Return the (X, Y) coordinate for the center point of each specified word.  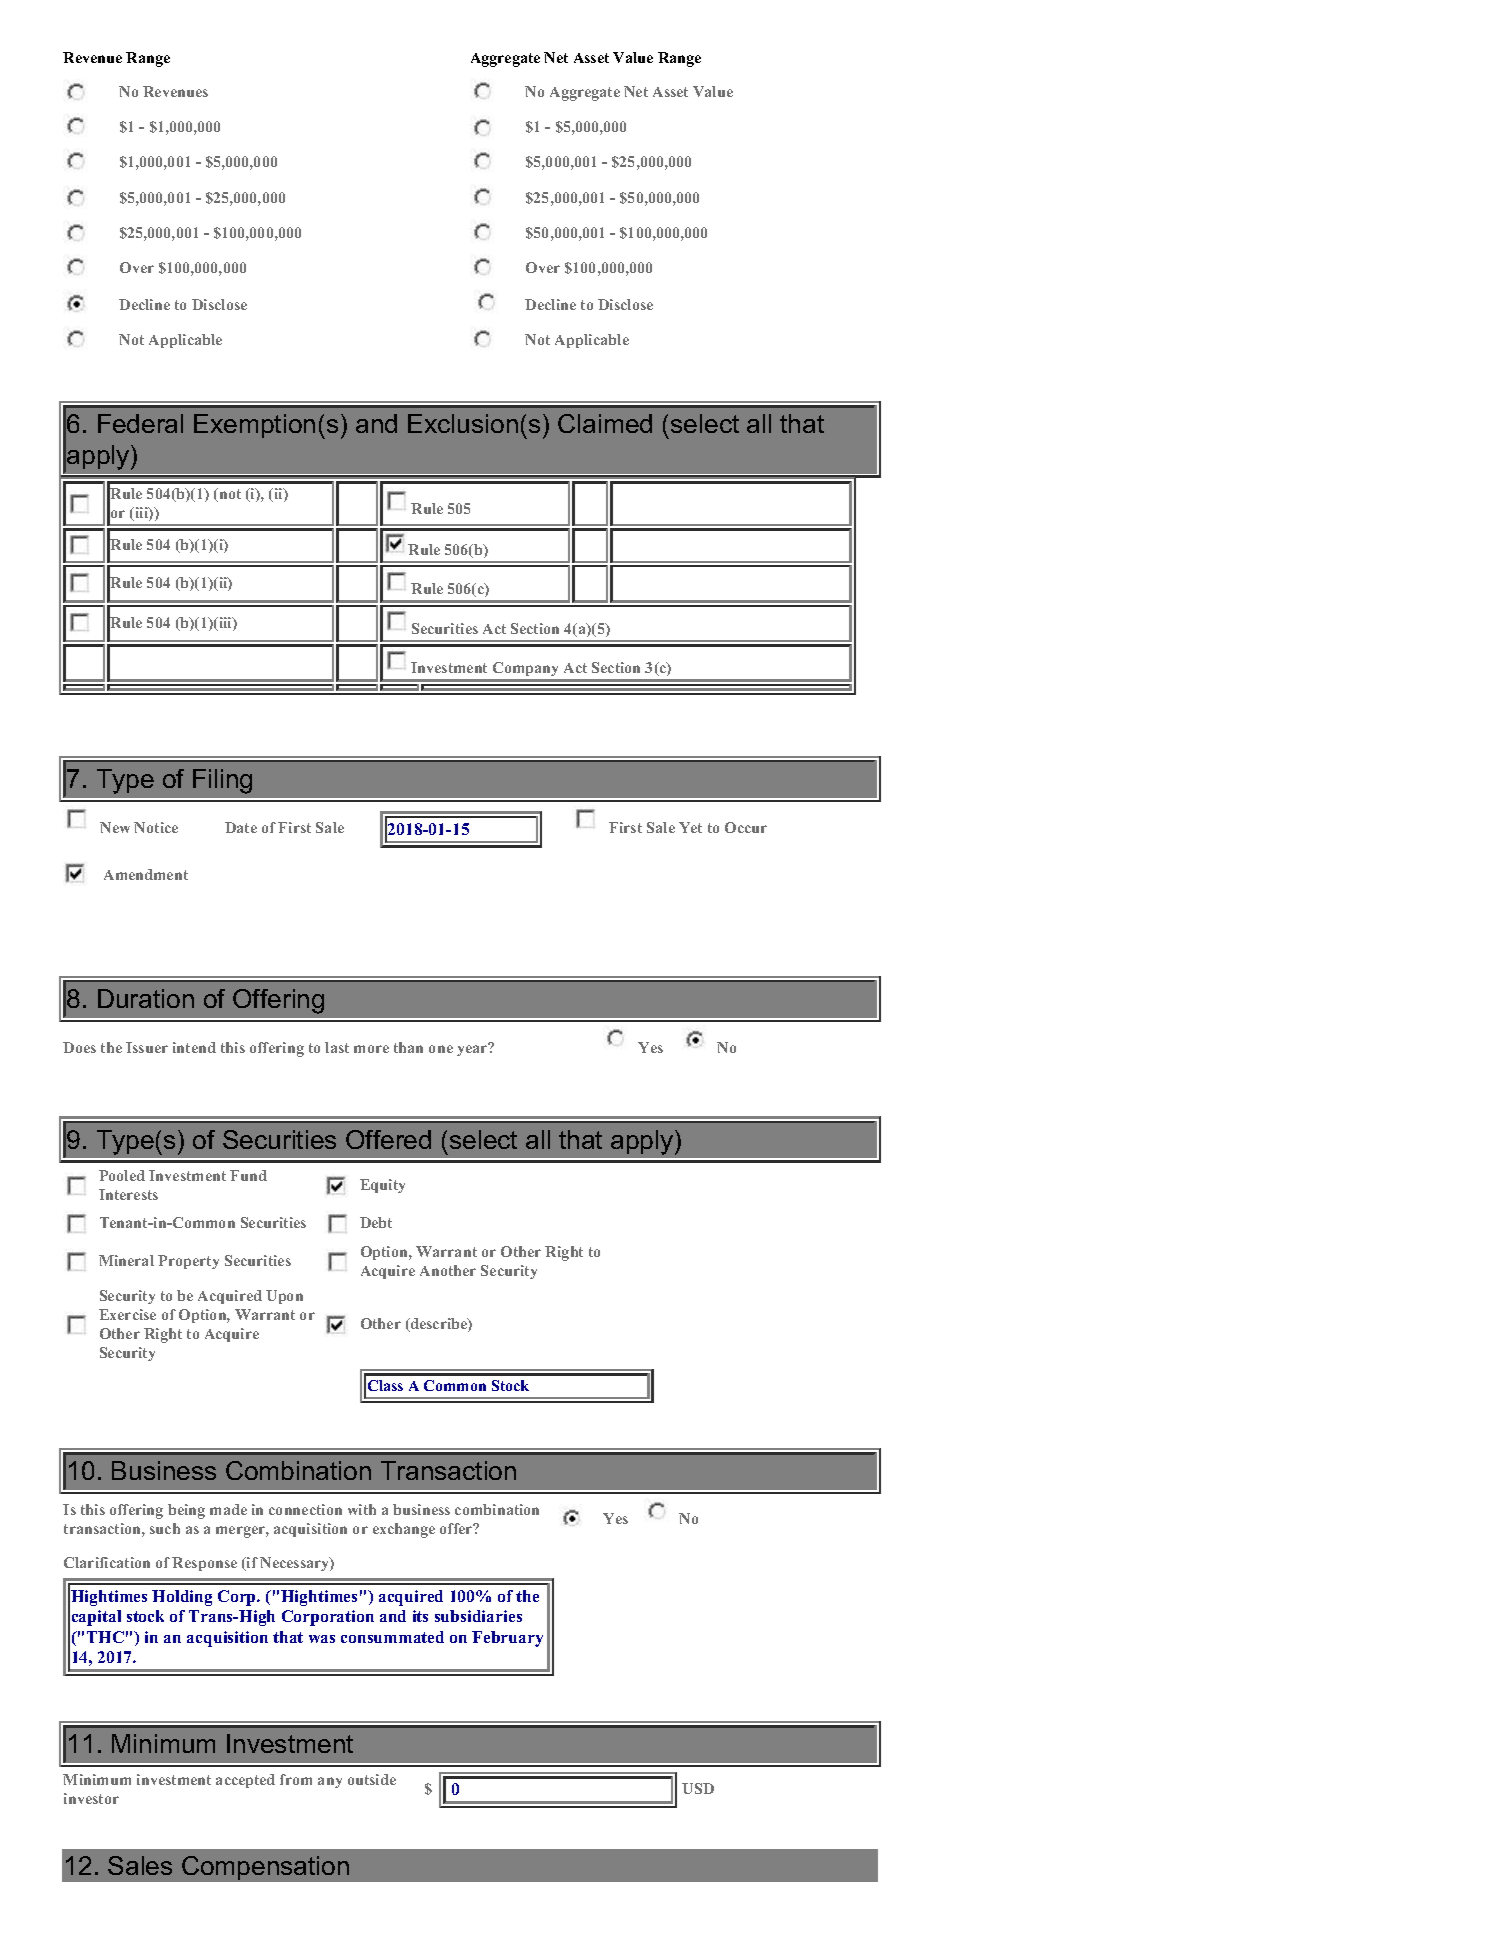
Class (385, 1385)
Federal (140, 423)
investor (91, 1798)
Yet (690, 827)
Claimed (605, 423)
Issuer (147, 1047)
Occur (746, 827)
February (507, 1639)
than (408, 1047)
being (186, 1511)
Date (241, 827)
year (473, 1050)
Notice (156, 827)
